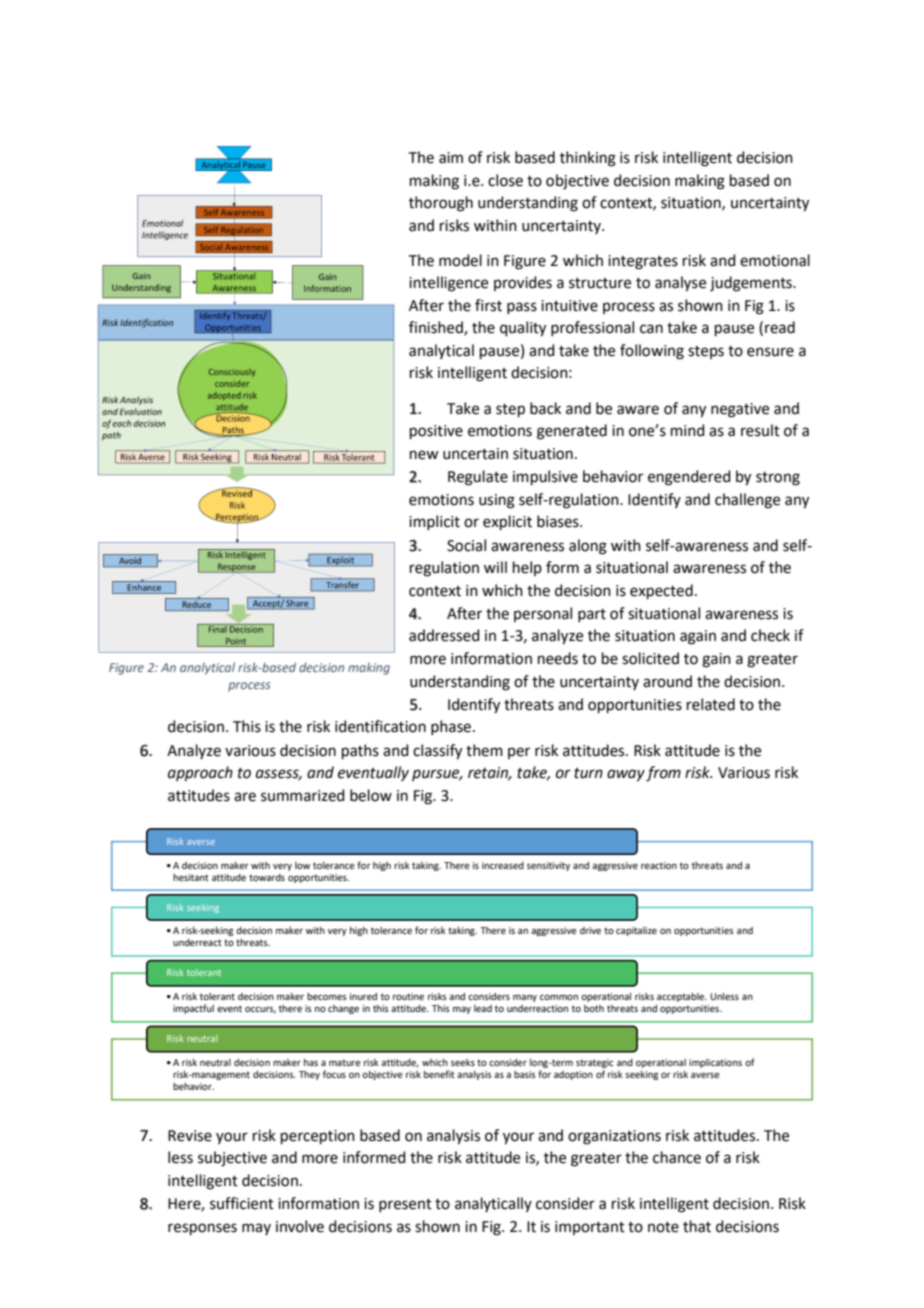  I want to click on present, so click(405, 1205).
